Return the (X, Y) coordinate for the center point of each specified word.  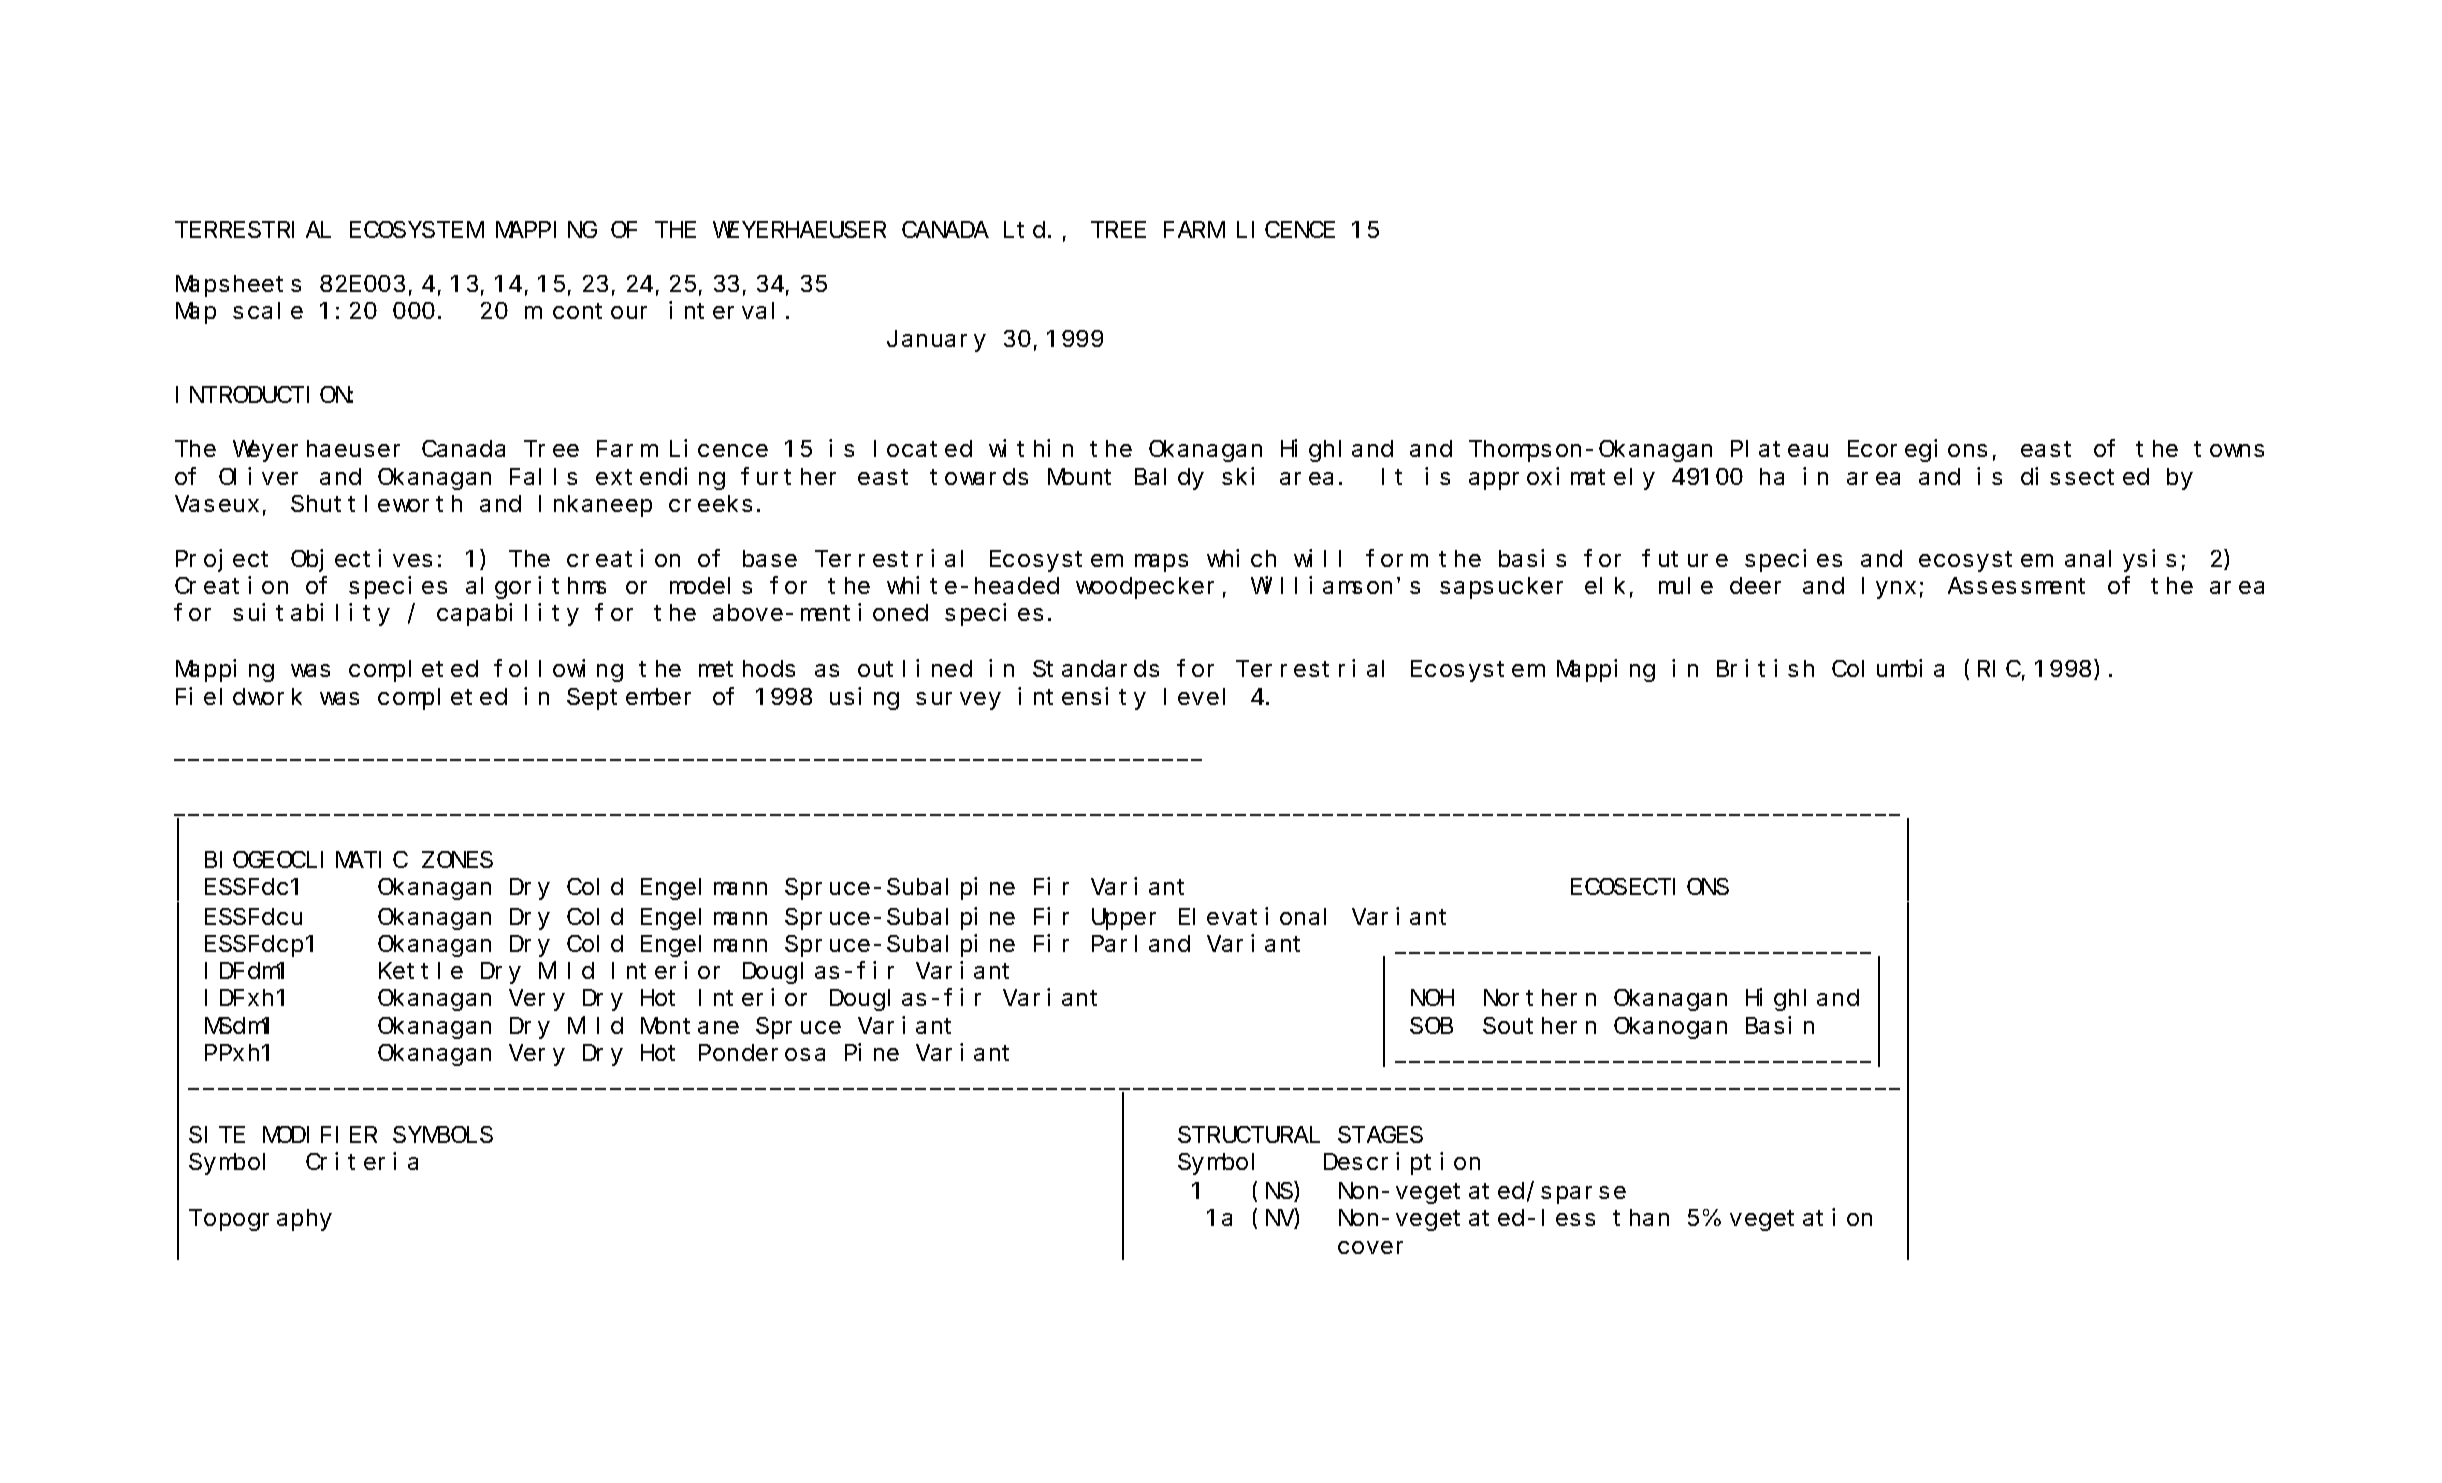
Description (1402, 1163)
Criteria (362, 1161)
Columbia (1888, 668)
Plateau (1779, 449)
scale (268, 311)
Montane (690, 1026)
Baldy (1169, 479)
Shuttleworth (376, 503)
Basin (1780, 1025)
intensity (1082, 698)
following (558, 671)
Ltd (1024, 229)
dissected (2085, 476)
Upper (1124, 919)
